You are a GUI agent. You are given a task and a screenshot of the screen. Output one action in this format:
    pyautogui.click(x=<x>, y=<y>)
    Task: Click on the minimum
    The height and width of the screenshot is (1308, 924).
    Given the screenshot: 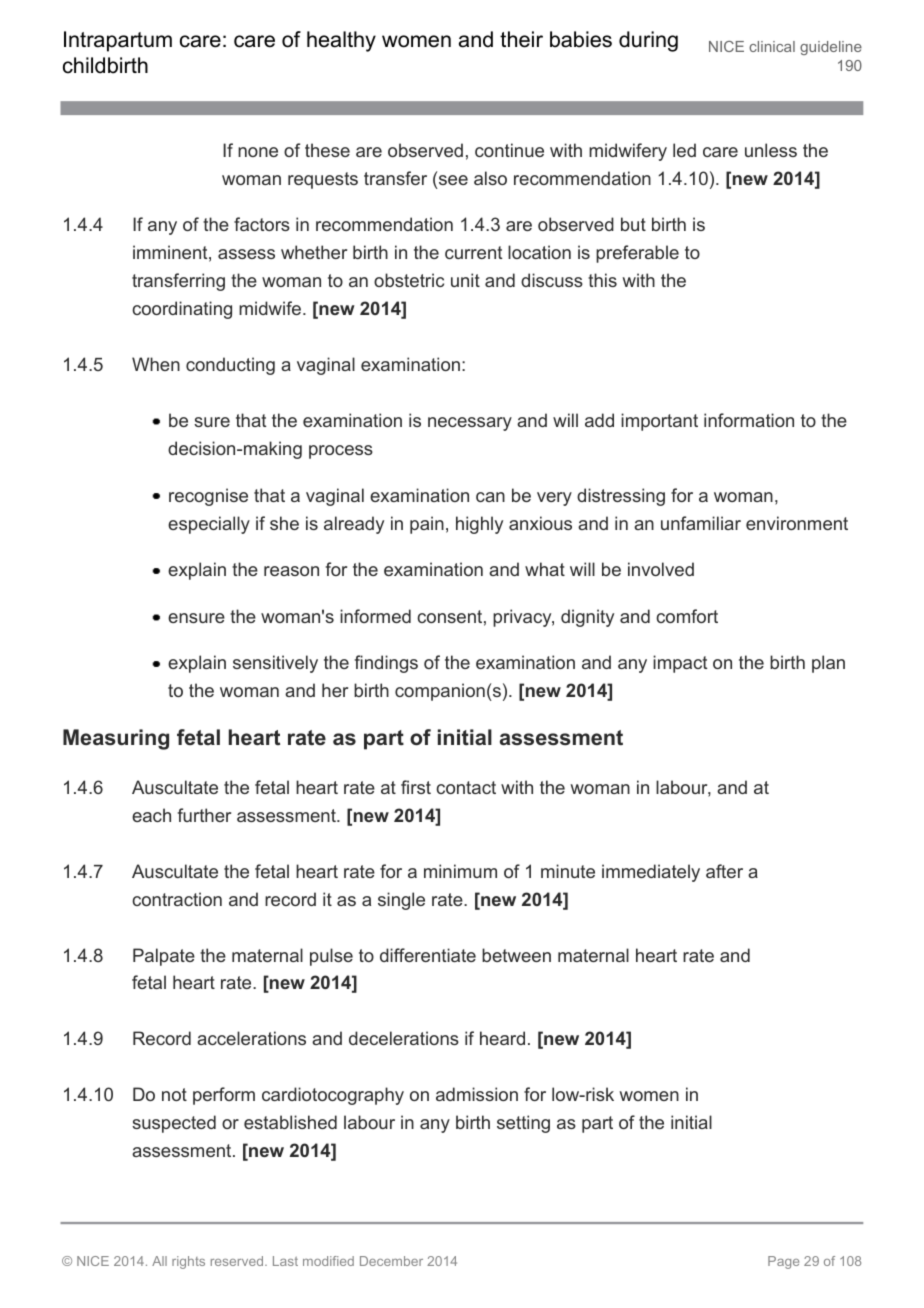 What is the action you would take?
    pyautogui.click(x=460, y=871)
